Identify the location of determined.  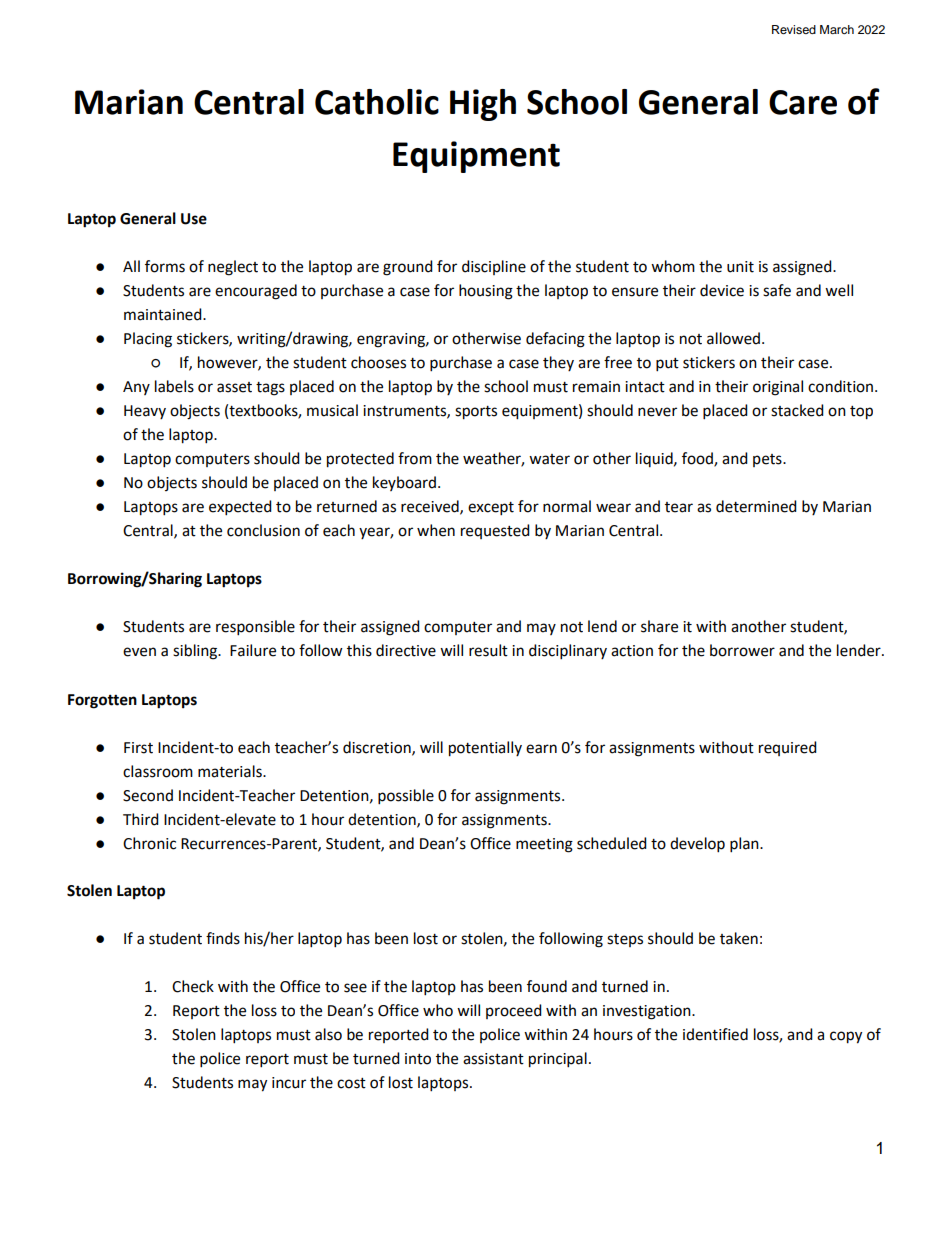
(756, 506).
